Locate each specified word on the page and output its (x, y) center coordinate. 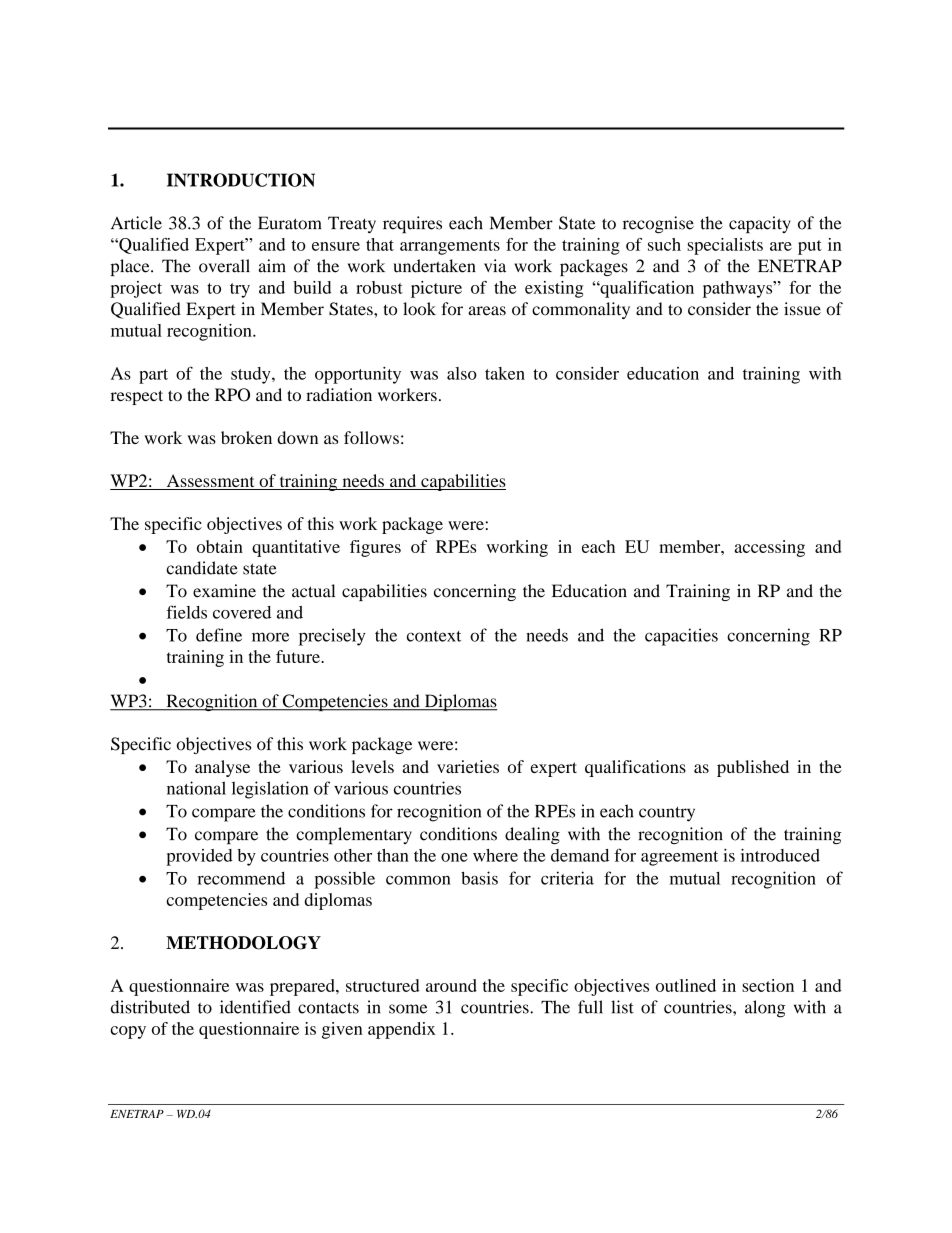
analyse (222, 768)
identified (255, 1007)
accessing (770, 548)
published (753, 768)
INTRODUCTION (241, 180)
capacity (760, 224)
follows (371, 437)
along (765, 1009)
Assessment (210, 482)
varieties (468, 766)
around (451, 985)
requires (412, 224)
